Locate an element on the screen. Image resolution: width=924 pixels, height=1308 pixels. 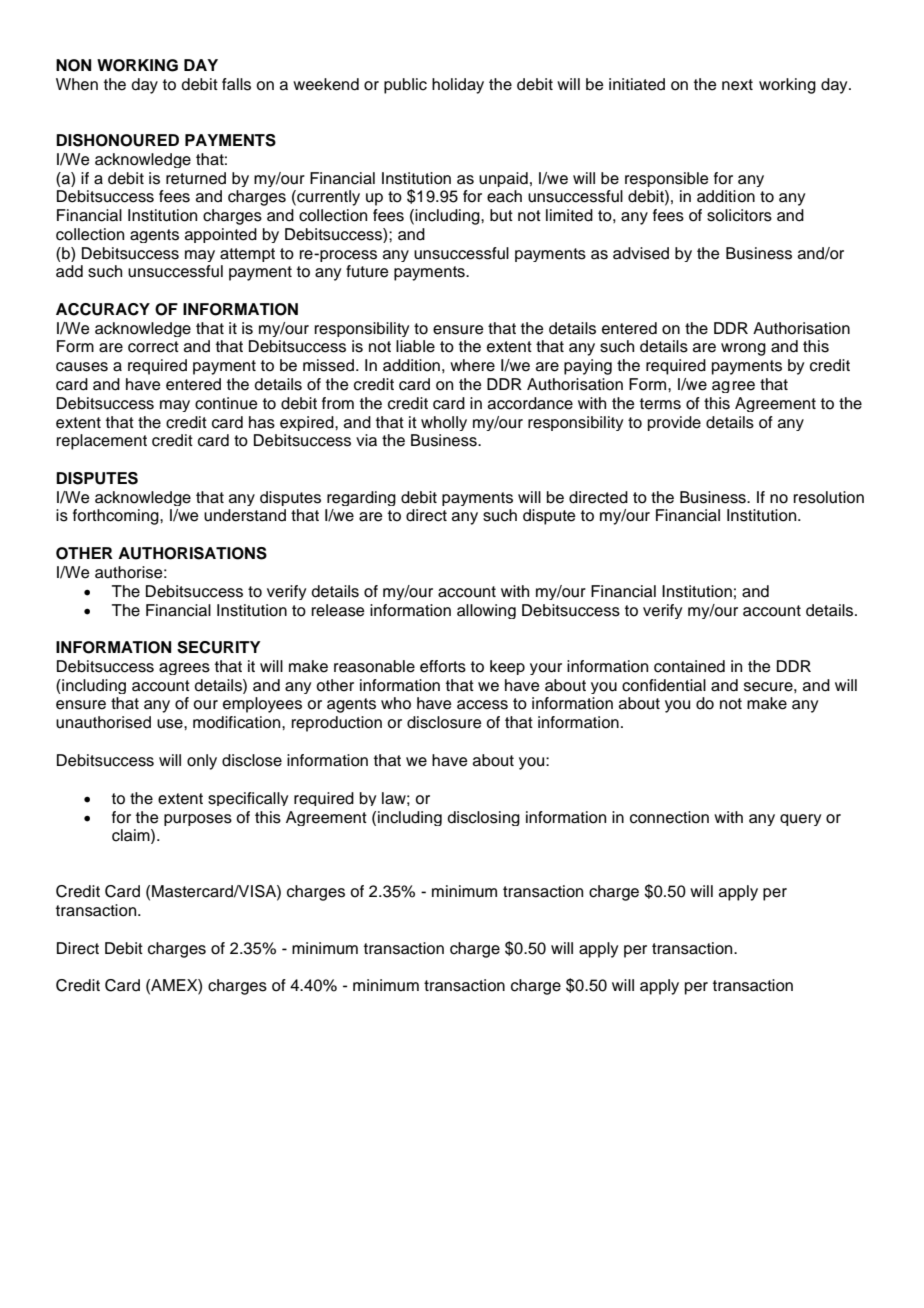
wholly is located at coordinates (444, 423).
